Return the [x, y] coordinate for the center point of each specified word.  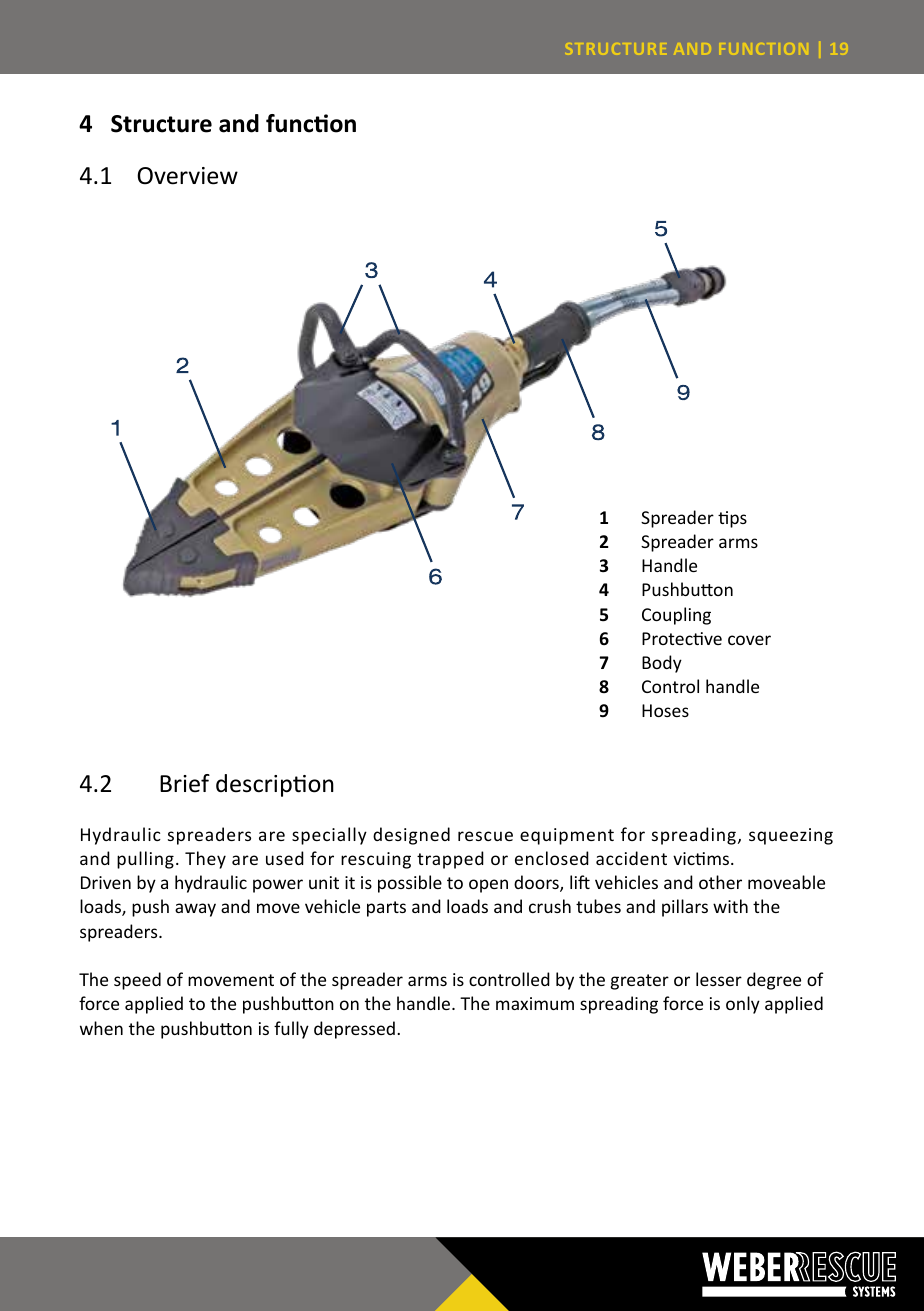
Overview [187, 176]
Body [662, 664]
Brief [185, 783]
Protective [682, 638]
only [743, 1005]
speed [137, 981]
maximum [535, 1003]
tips [732, 519]
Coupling [676, 616]
